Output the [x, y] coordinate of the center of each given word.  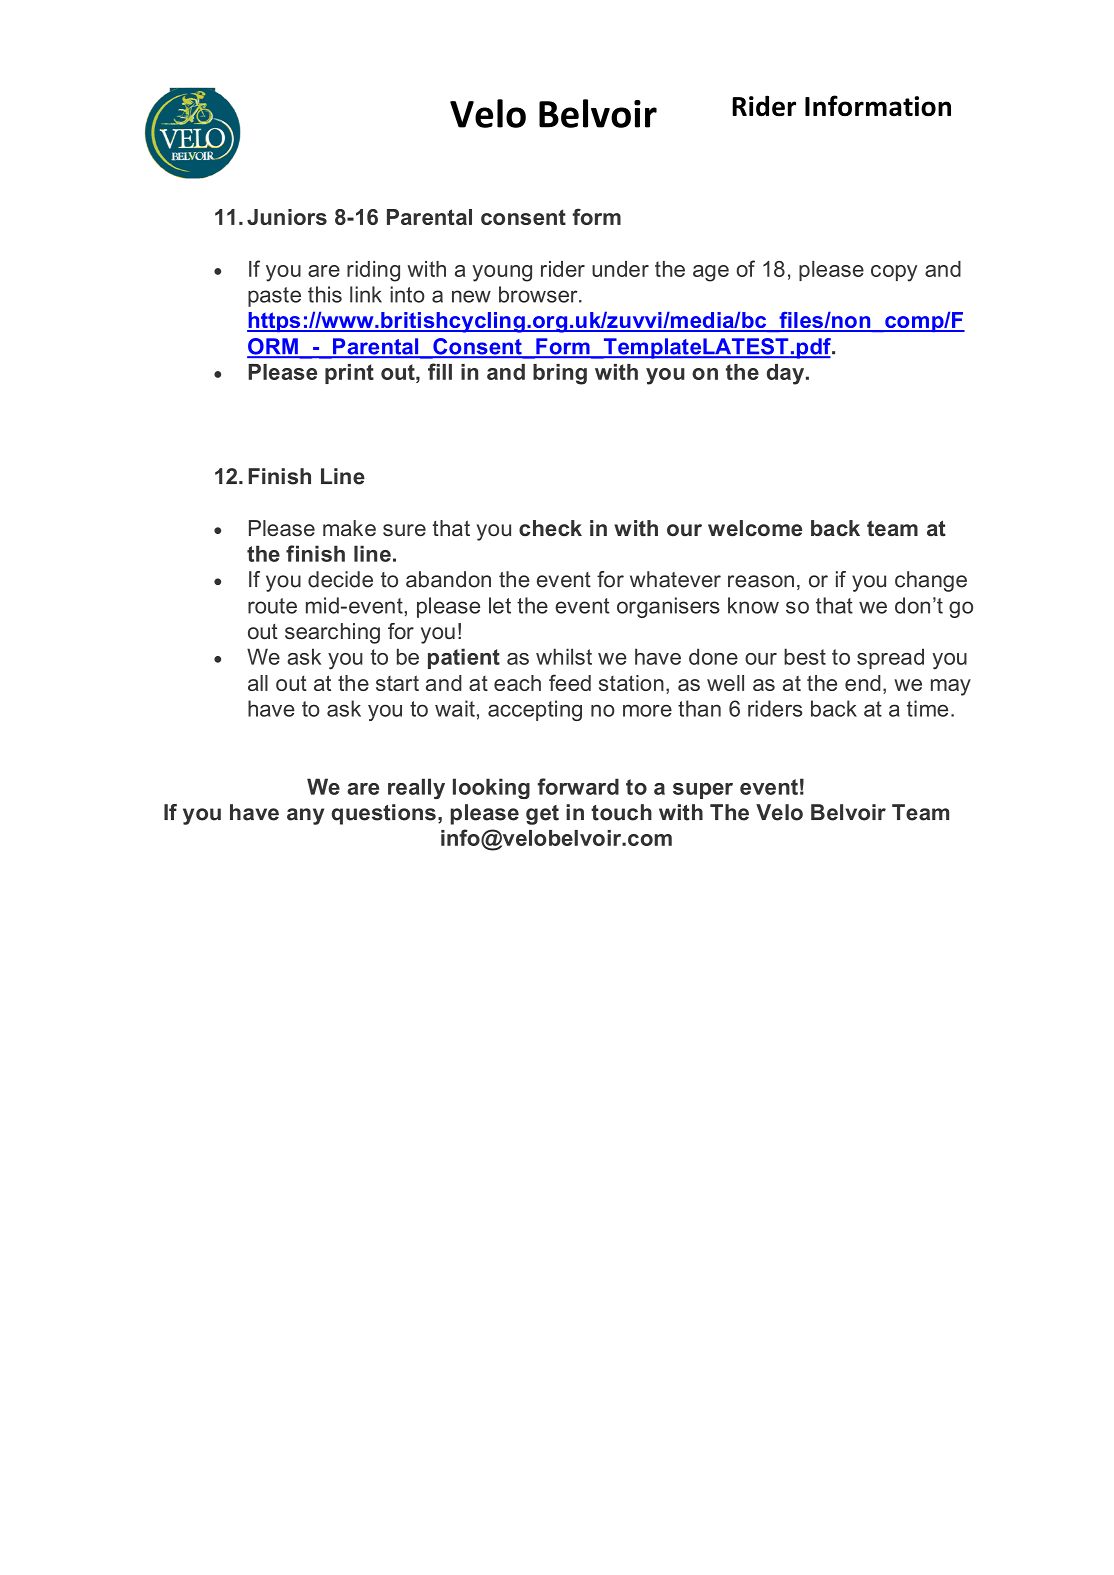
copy [894, 273]
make [349, 528]
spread [890, 658]
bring [560, 374]
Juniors [287, 217]
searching [332, 633]
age [711, 273]
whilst [564, 656]
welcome [755, 528]
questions [383, 814]
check [550, 528]
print [349, 374]
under [620, 269]
